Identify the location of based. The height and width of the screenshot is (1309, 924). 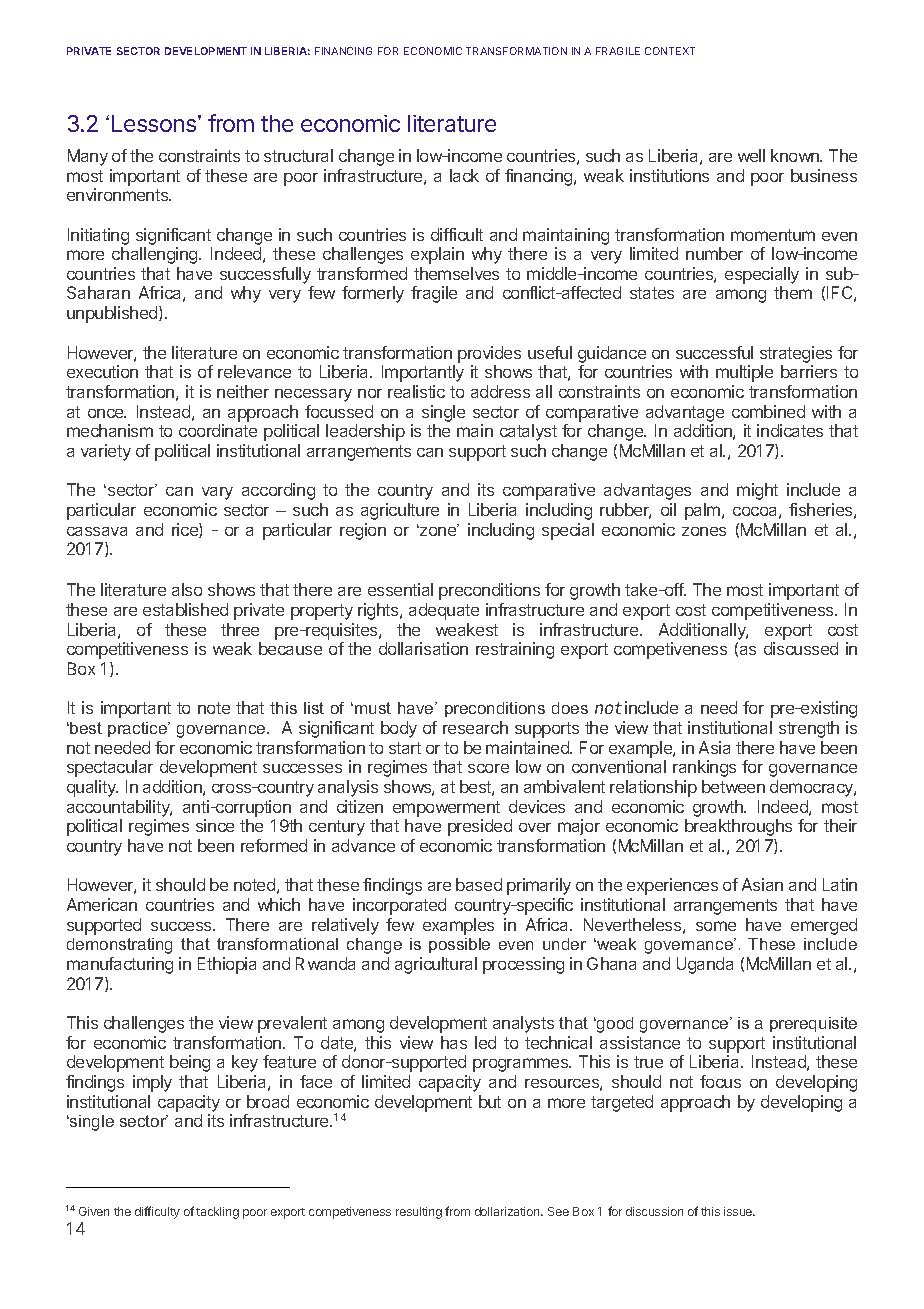
(479, 884).
